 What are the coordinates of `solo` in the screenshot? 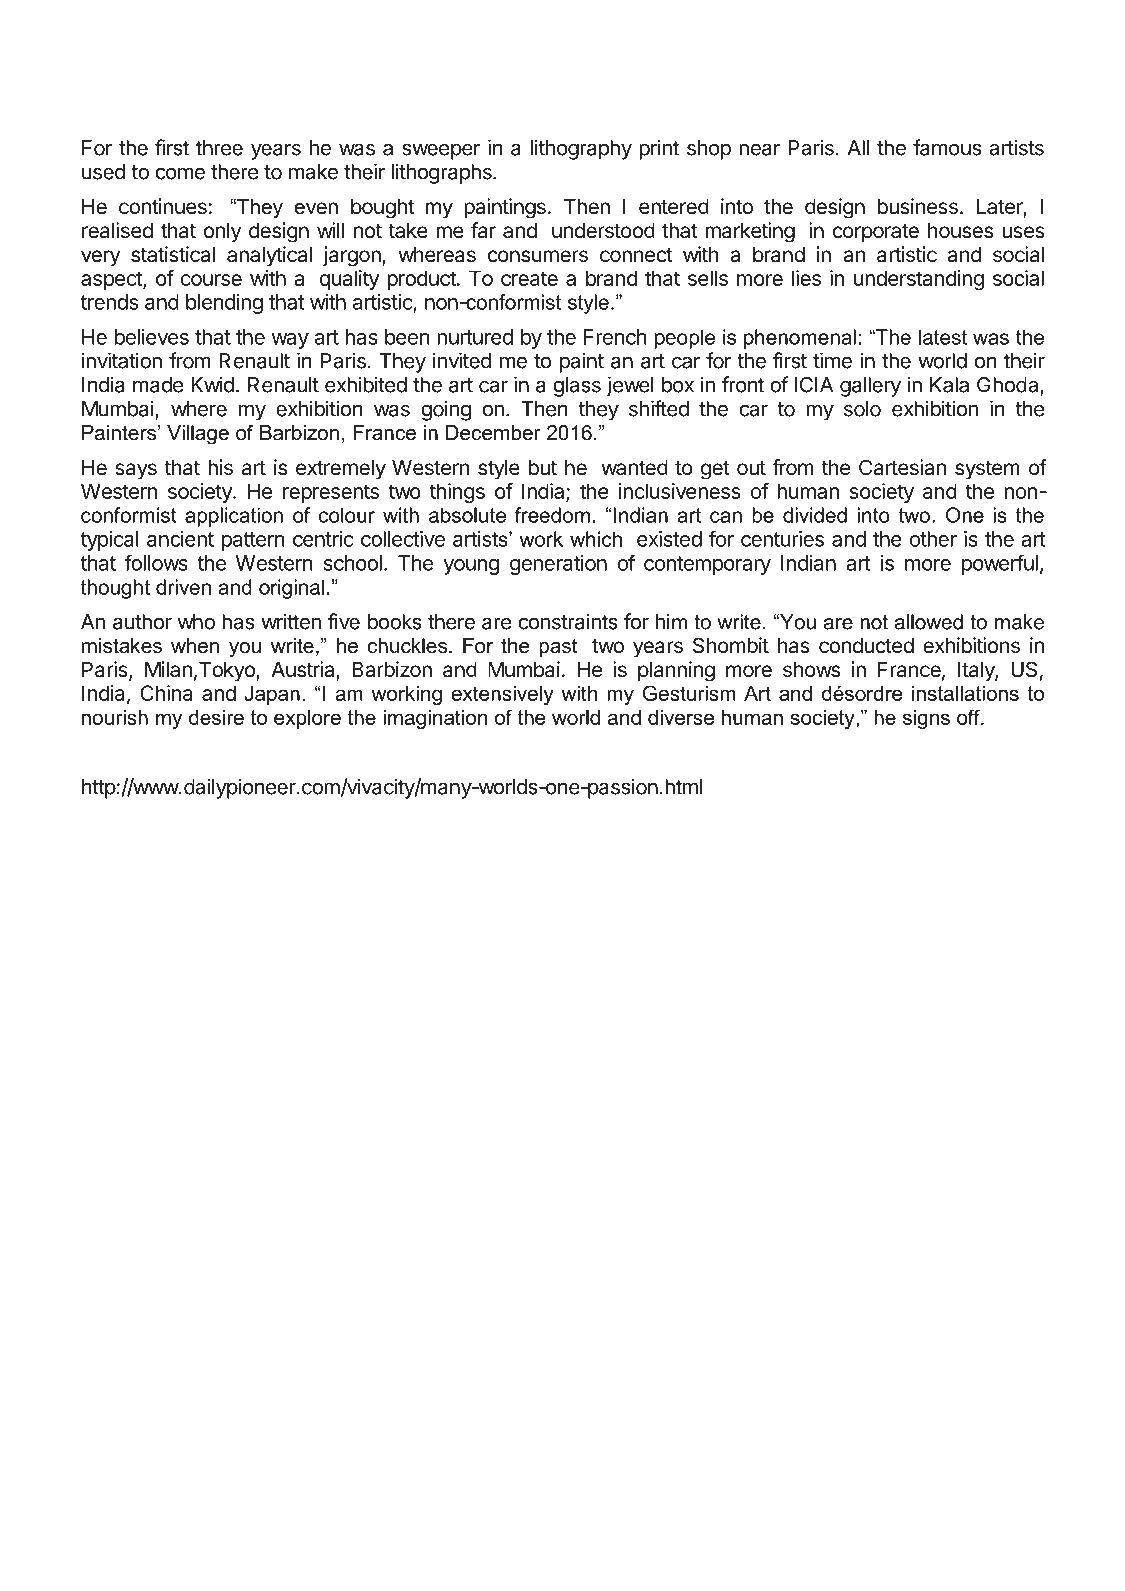 It's located at (862, 409).
